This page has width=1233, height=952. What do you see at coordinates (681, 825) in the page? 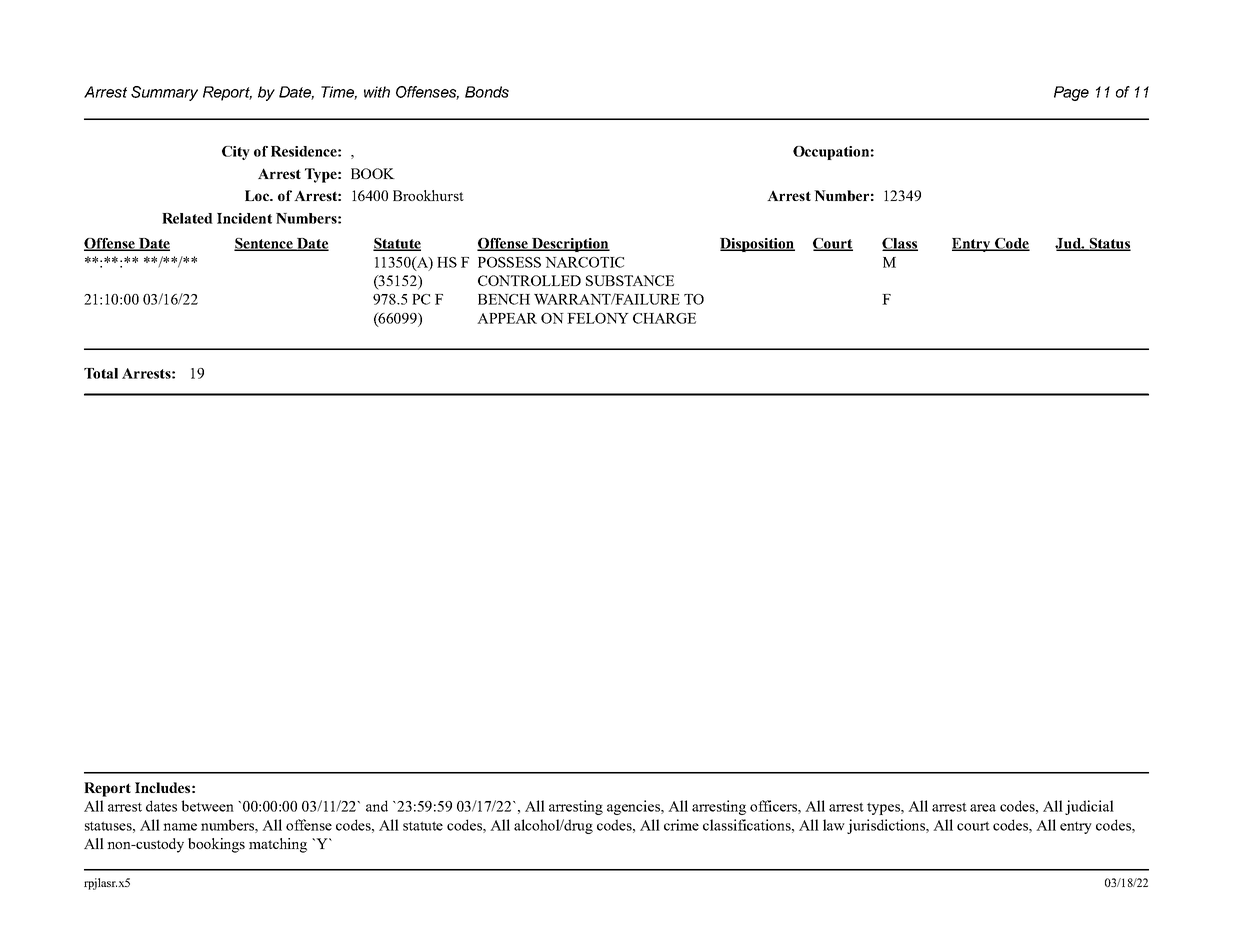
I see `crime` at bounding box center [681, 825].
